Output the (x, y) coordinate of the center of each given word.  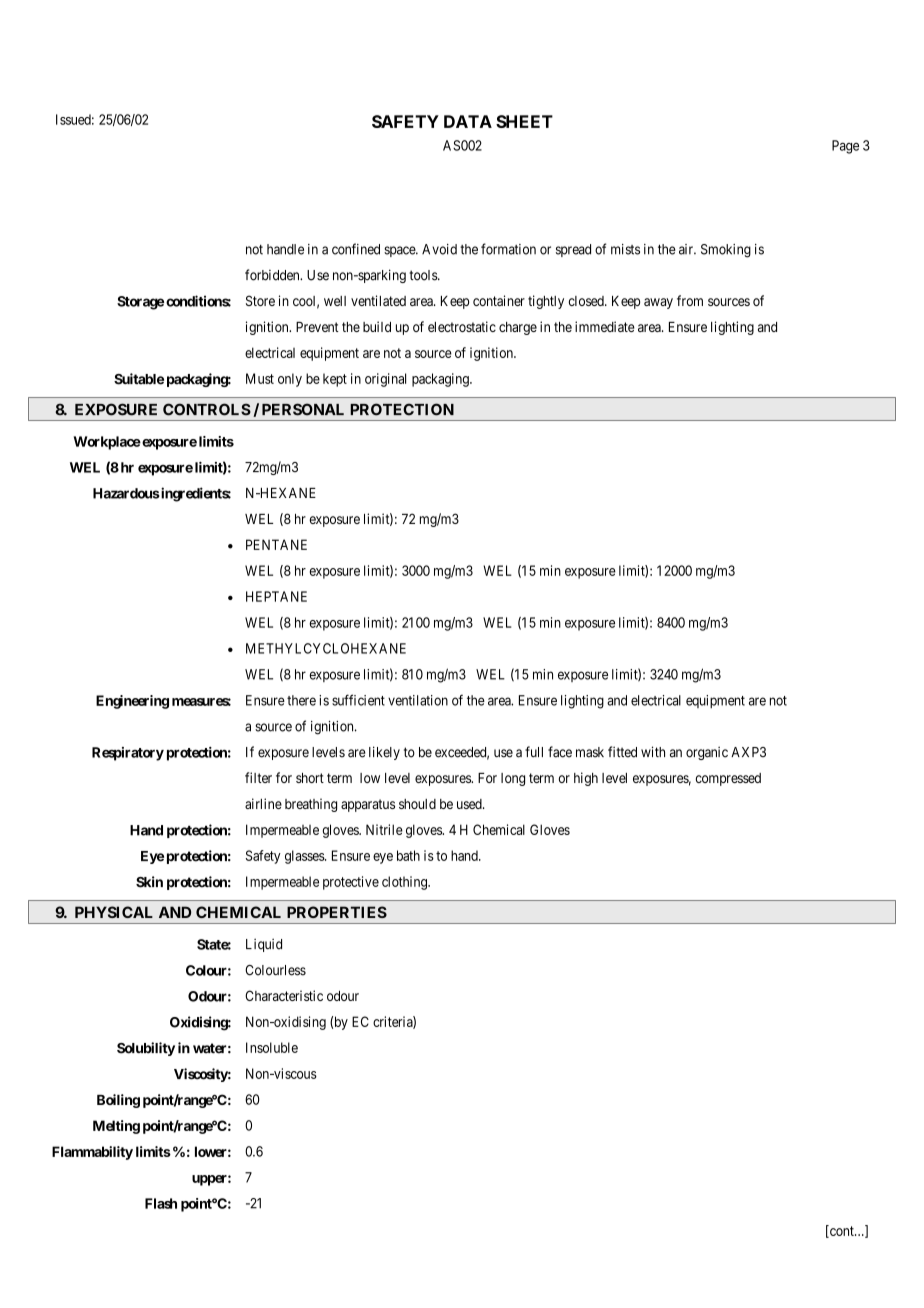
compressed (728, 779)
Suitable (139, 379)
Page (845, 147)
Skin (149, 882)
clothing (405, 883)
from (690, 300)
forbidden (273, 275)
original (385, 380)
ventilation (418, 700)
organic (707, 753)
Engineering (132, 702)
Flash (161, 1203)
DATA (468, 121)
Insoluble (272, 1047)
